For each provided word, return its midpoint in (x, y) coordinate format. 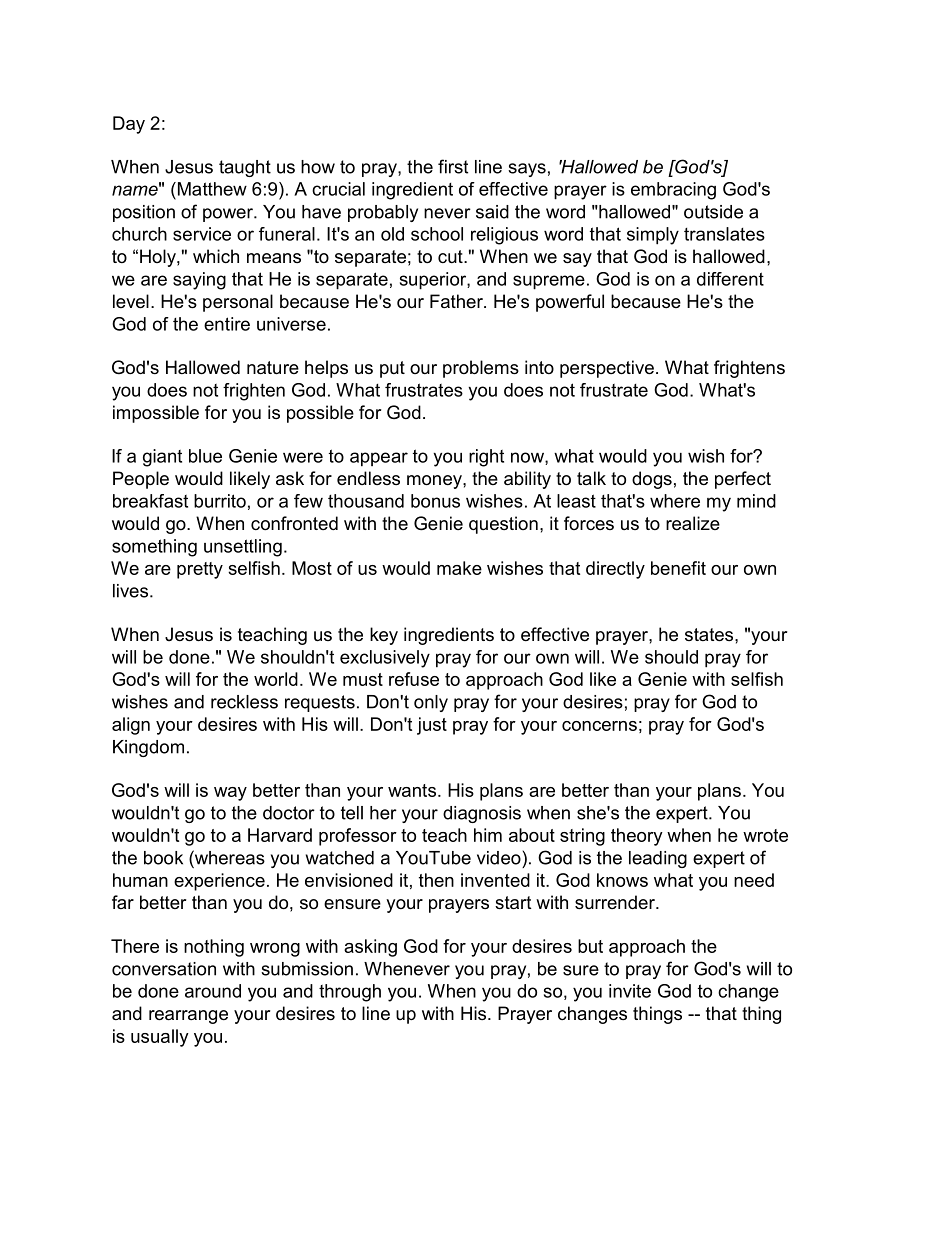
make (459, 568)
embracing (673, 191)
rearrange (188, 1017)
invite (630, 991)
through (350, 993)
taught (245, 168)
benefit (678, 568)
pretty (200, 570)
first (453, 166)
